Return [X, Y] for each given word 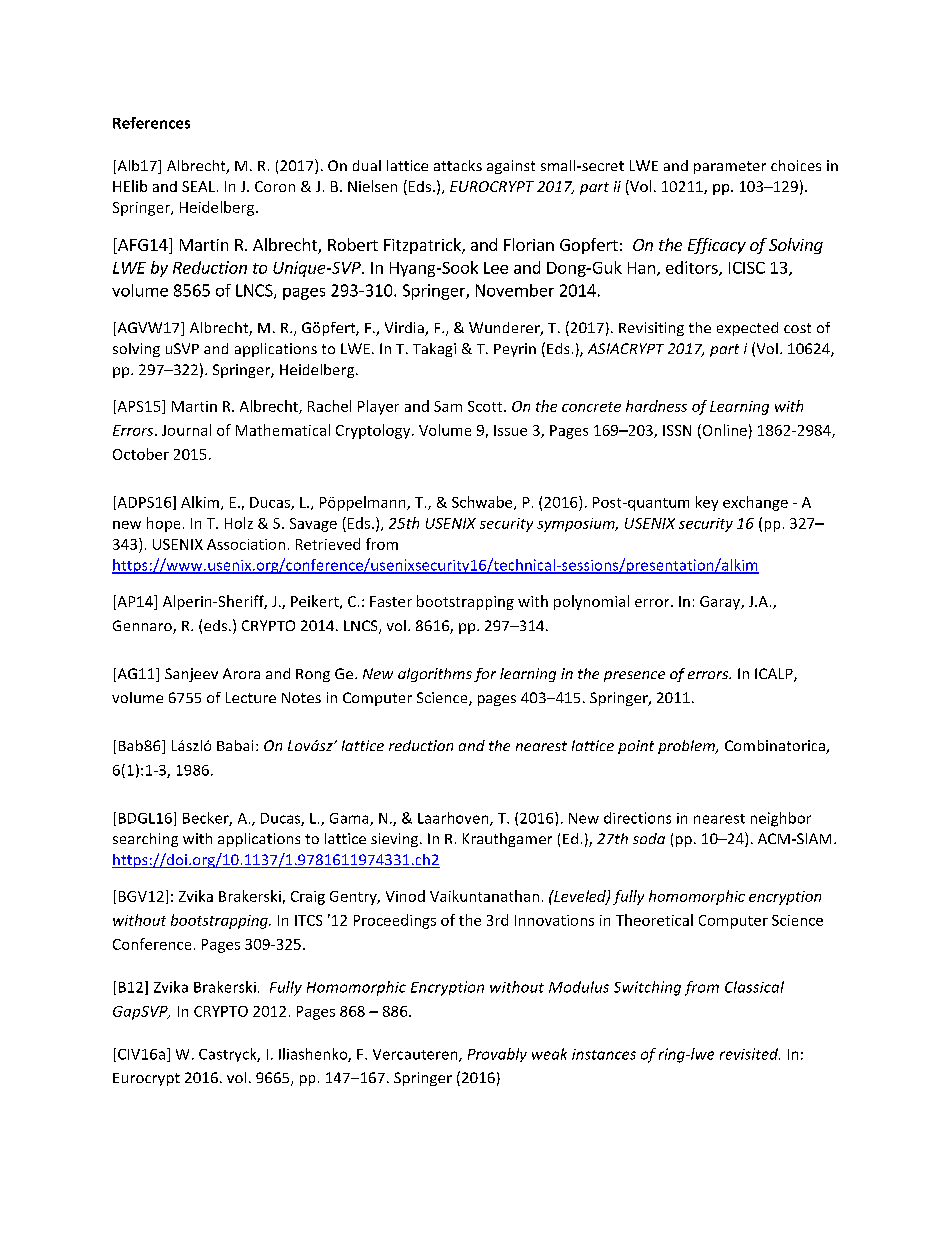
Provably [497, 1055]
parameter [730, 167]
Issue [510, 430]
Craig [308, 898]
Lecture [251, 697]
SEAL [200, 186]
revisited [750, 1054]
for [485, 675]
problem [687, 747]
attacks [458, 165]
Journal [186, 430]
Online [723, 431]
